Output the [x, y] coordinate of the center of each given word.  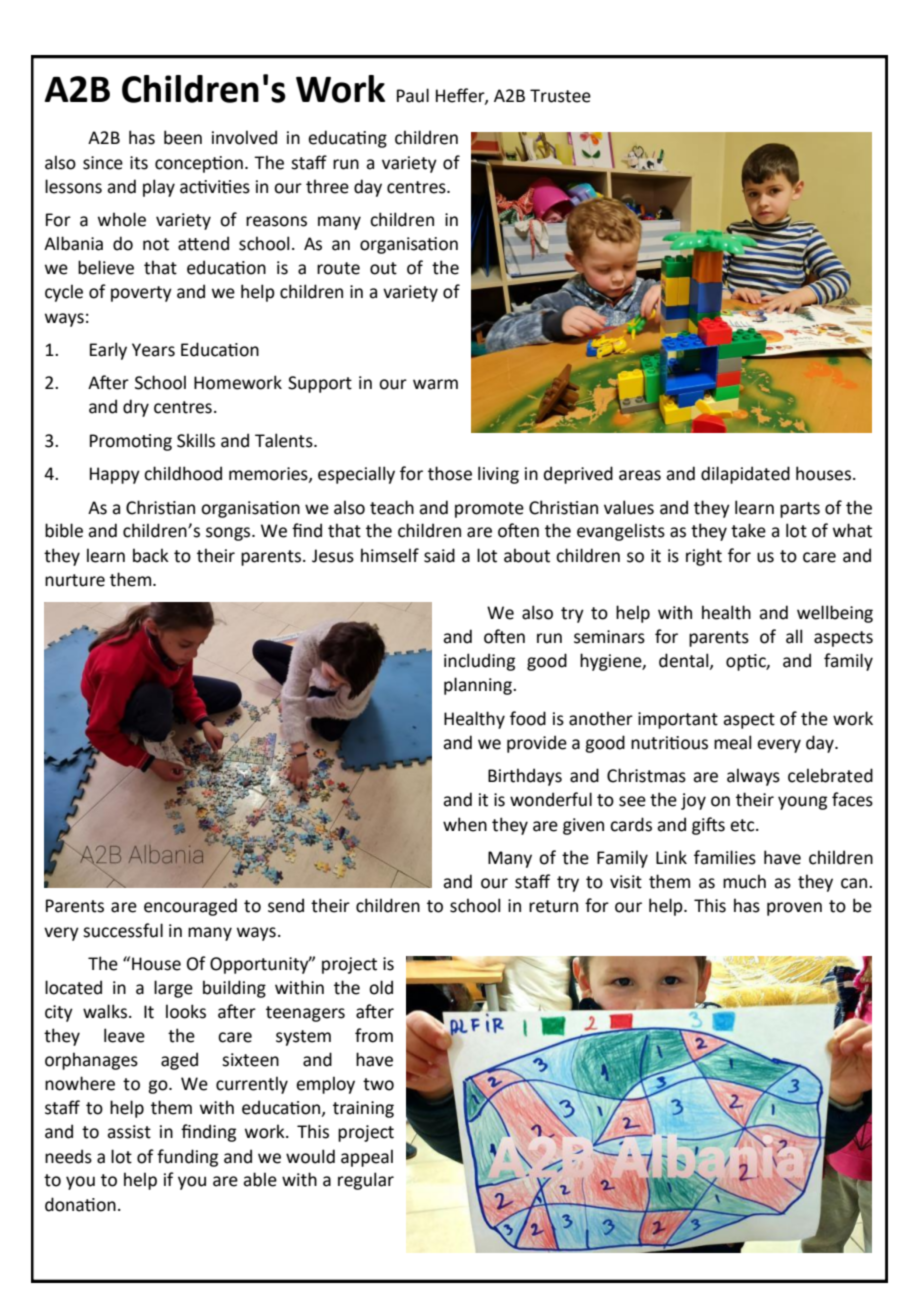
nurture [75, 580]
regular [366, 1181]
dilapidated [745, 475]
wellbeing [835, 614]
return [553, 906]
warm [435, 384]
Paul [413, 95]
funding [187, 1158]
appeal [367, 1158]
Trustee [560, 96]
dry [136, 408]
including [479, 662]
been [183, 137]
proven [794, 909]
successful [123, 930]
